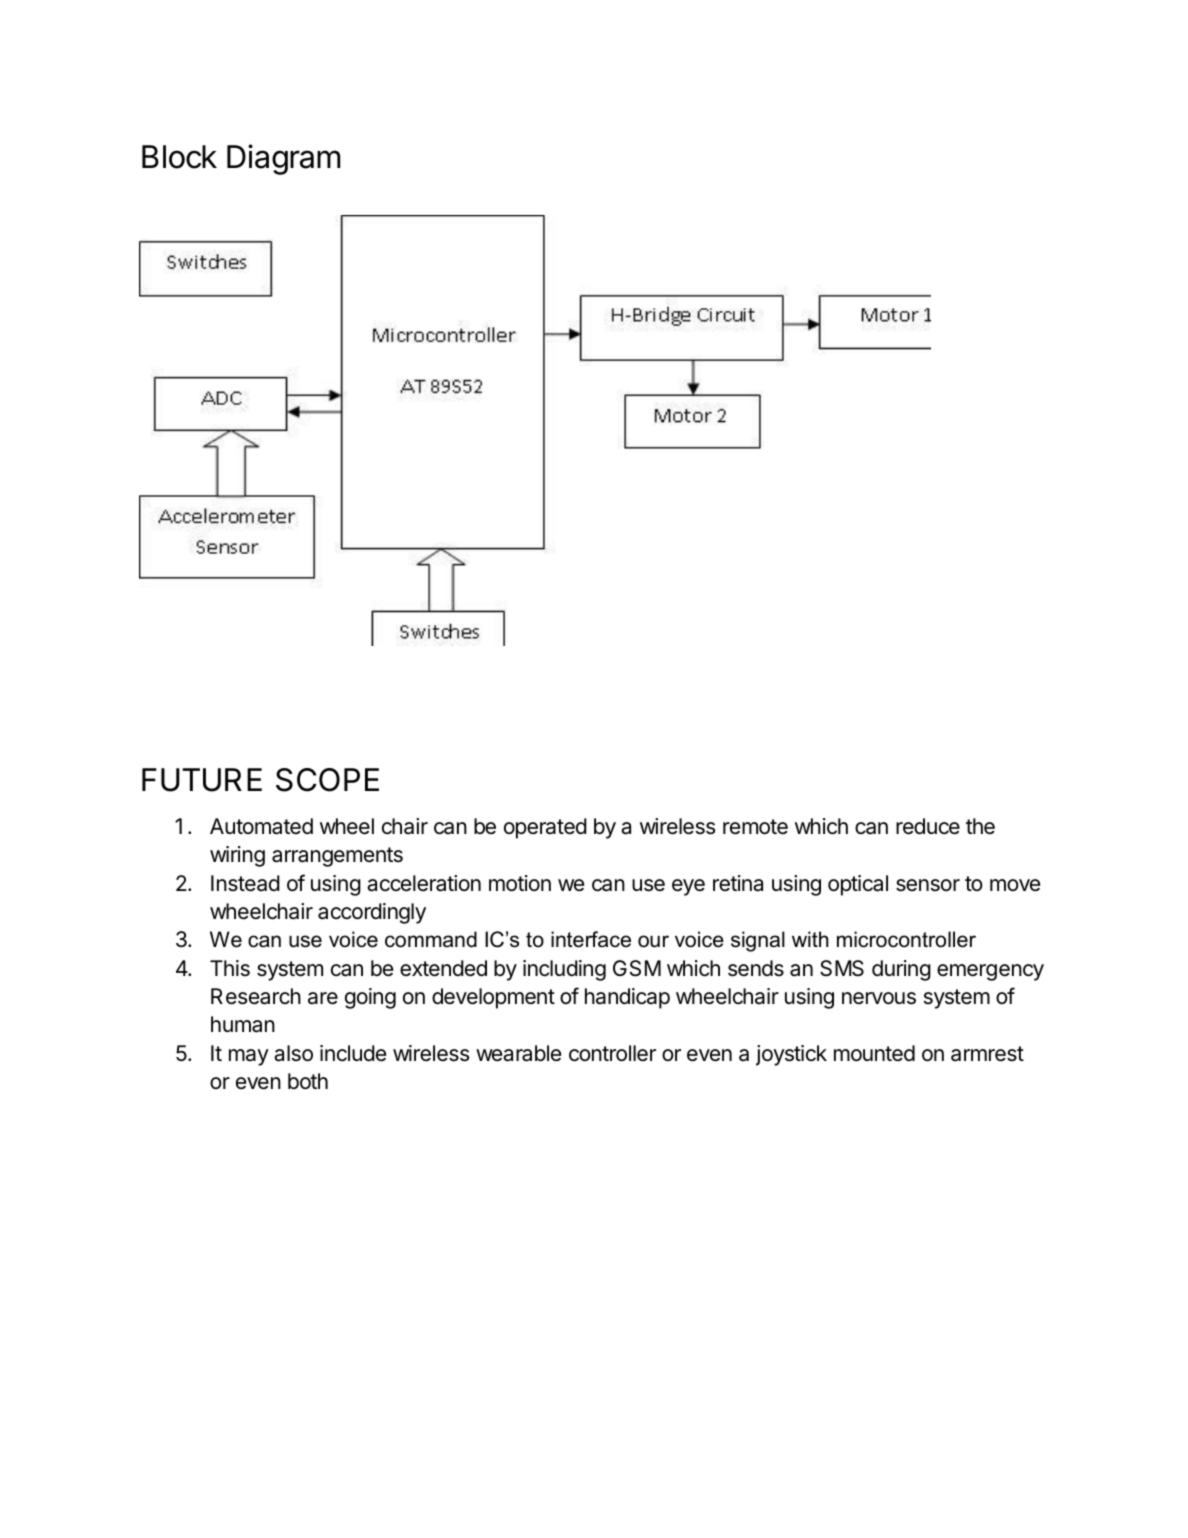 The image size is (1188, 1538). I want to click on sensor, so click(928, 885).
